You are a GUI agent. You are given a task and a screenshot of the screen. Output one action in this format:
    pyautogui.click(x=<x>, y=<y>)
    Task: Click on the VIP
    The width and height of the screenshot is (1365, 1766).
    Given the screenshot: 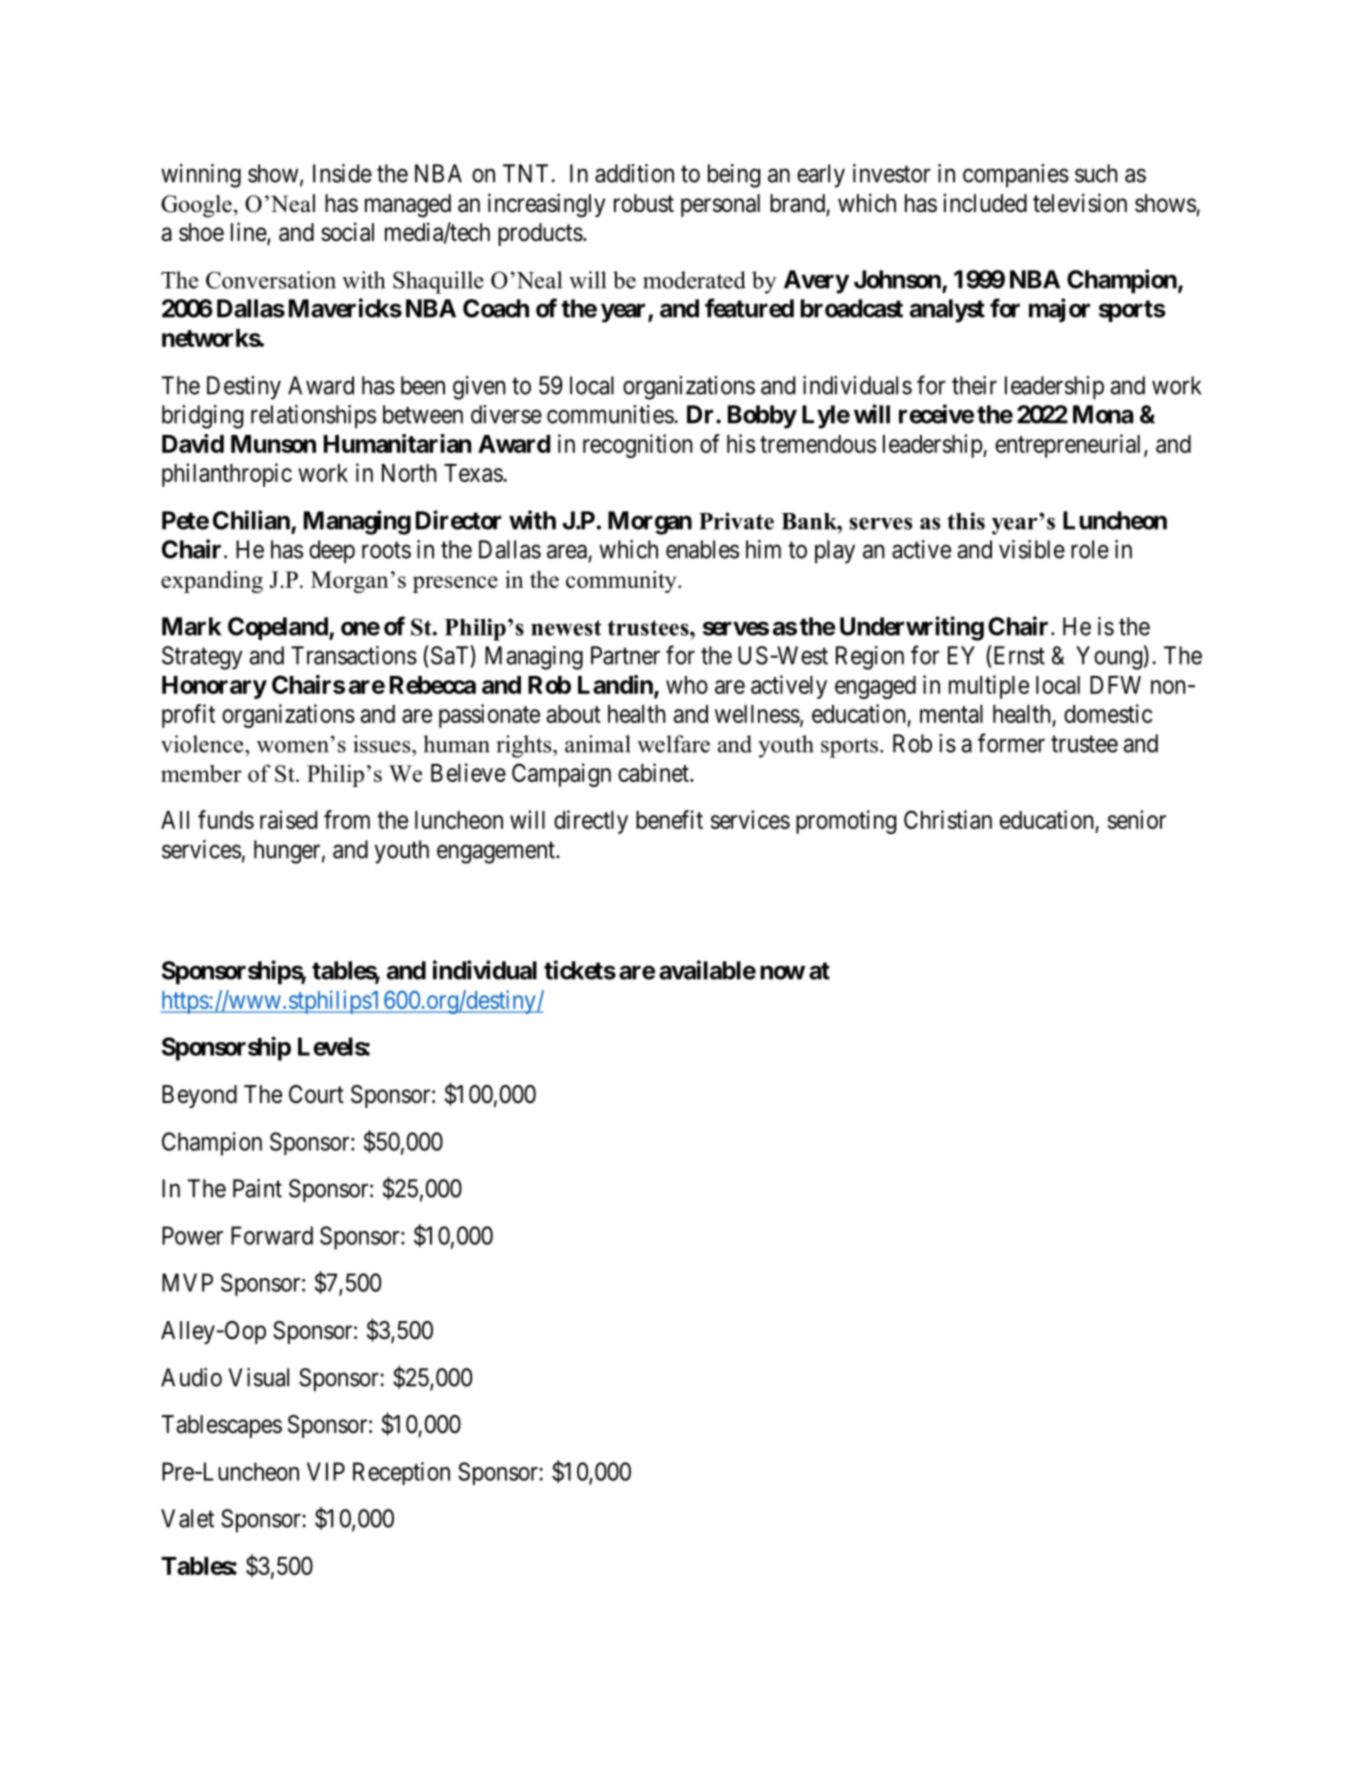 What is the action you would take?
    pyautogui.click(x=326, y=1471)
